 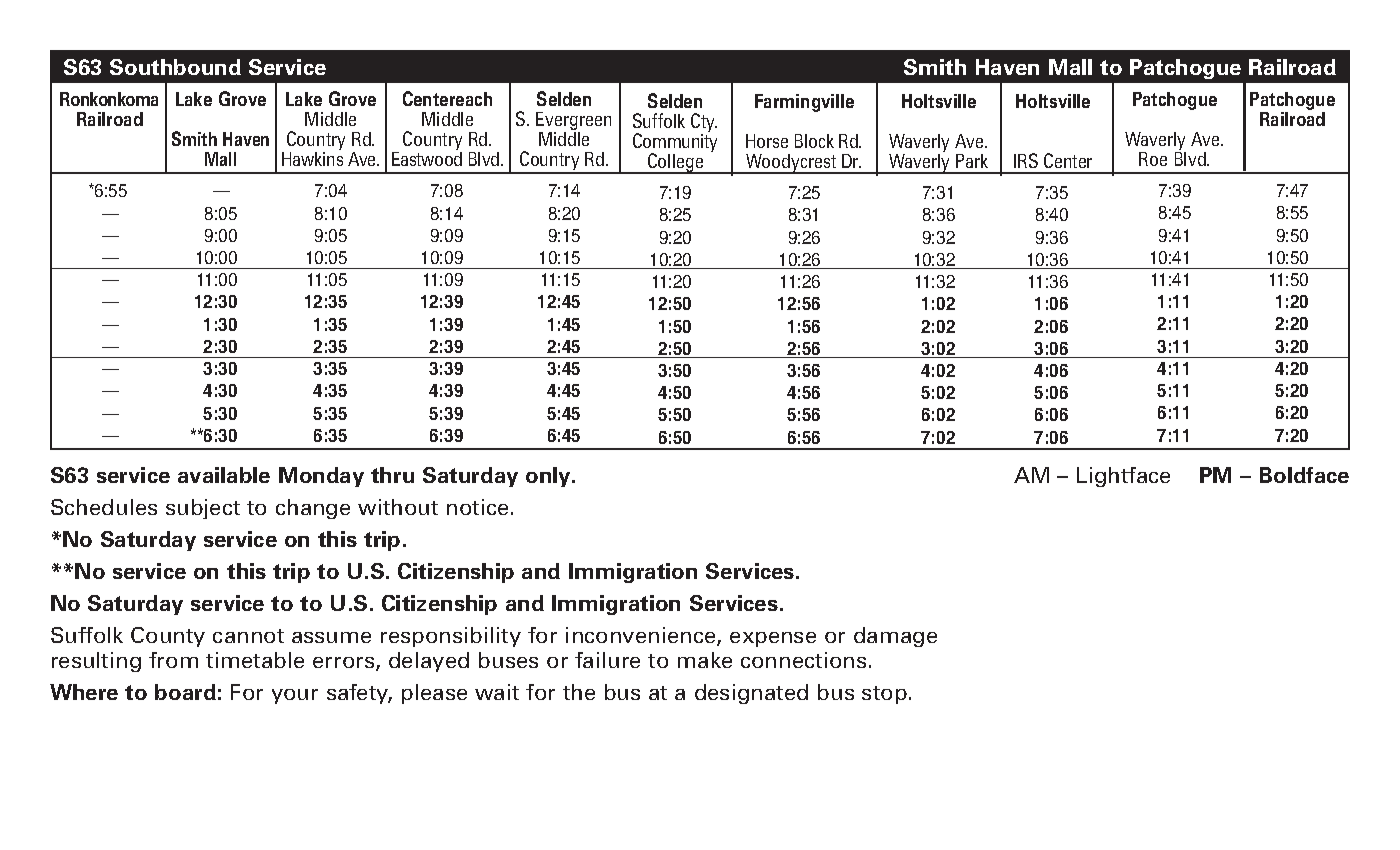 What do you see at coordinates (175, 67) in the image?
I see `Southbound` at bounding box center [175, 67].
